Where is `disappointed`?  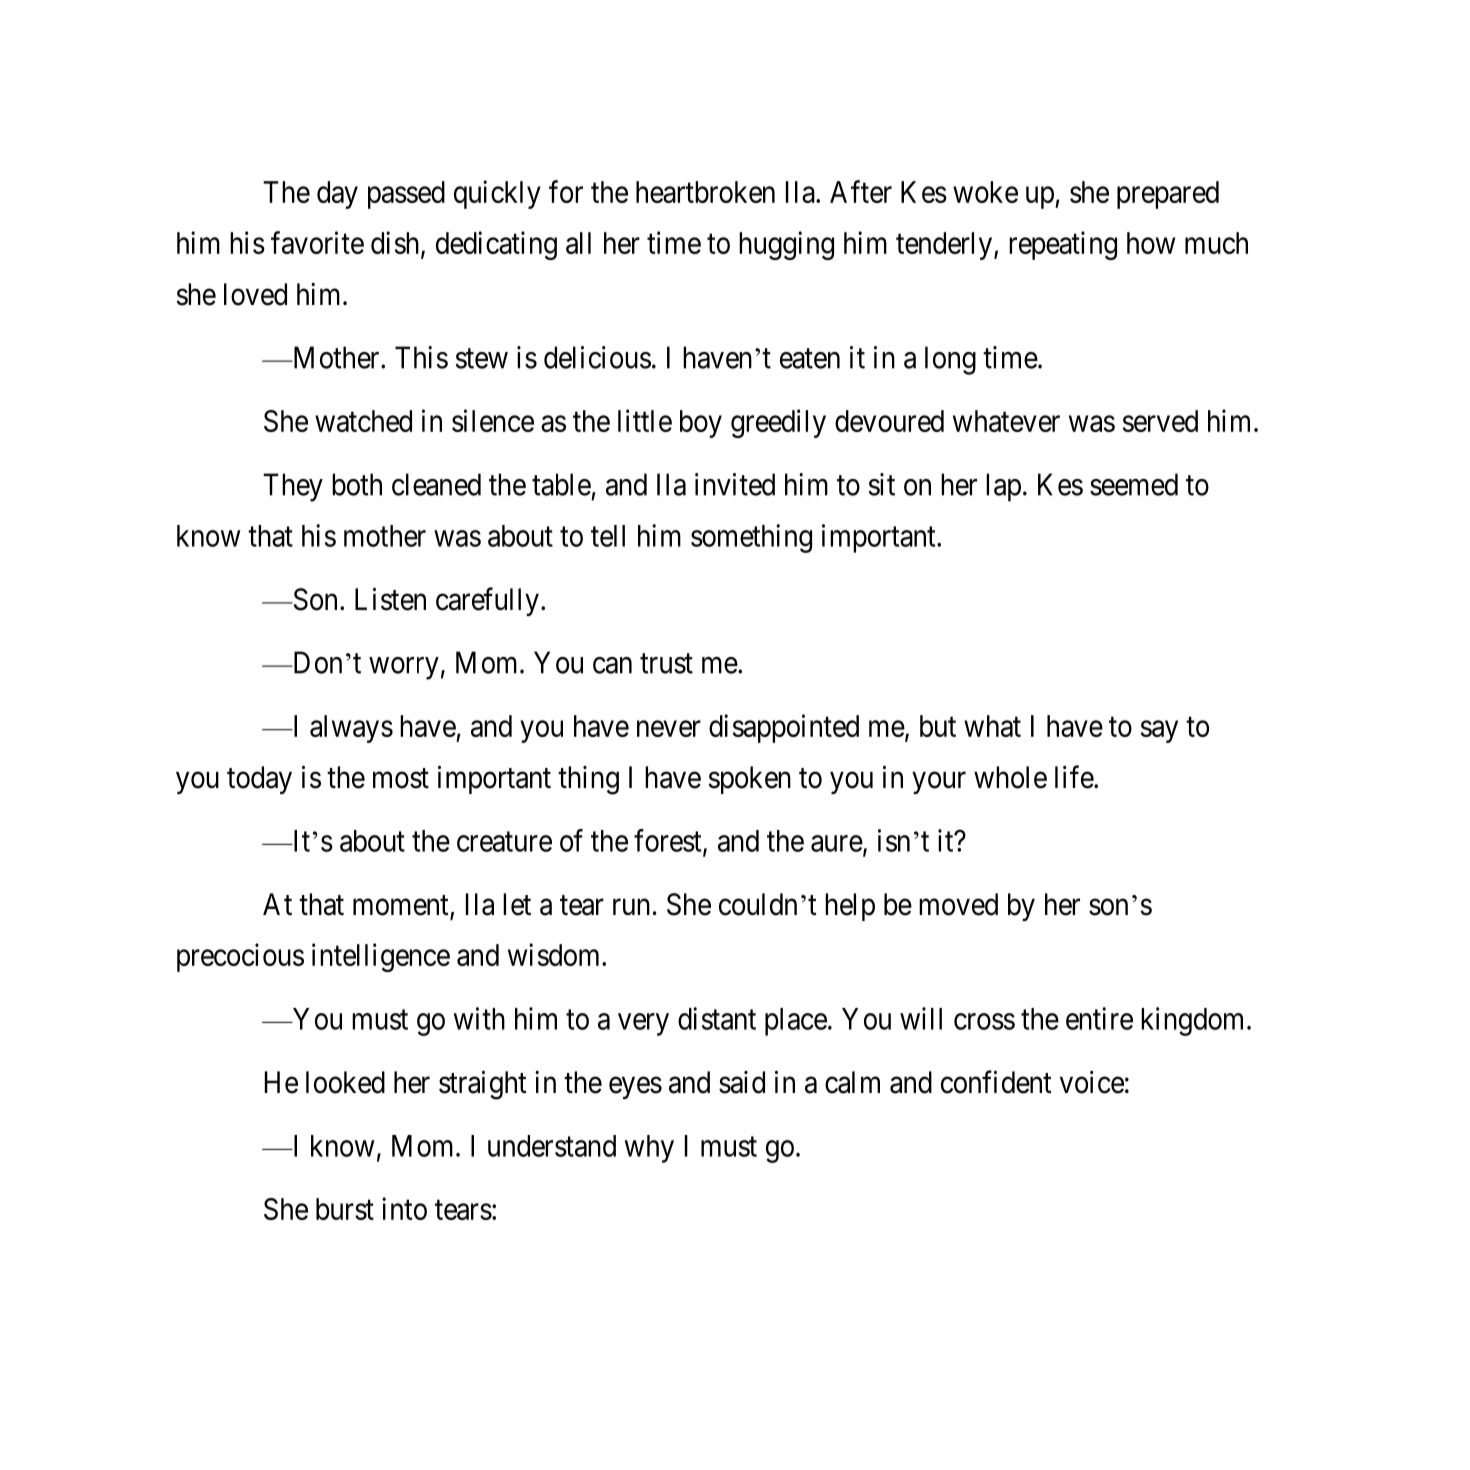 disappointed is located at coordinates (784, 728).
